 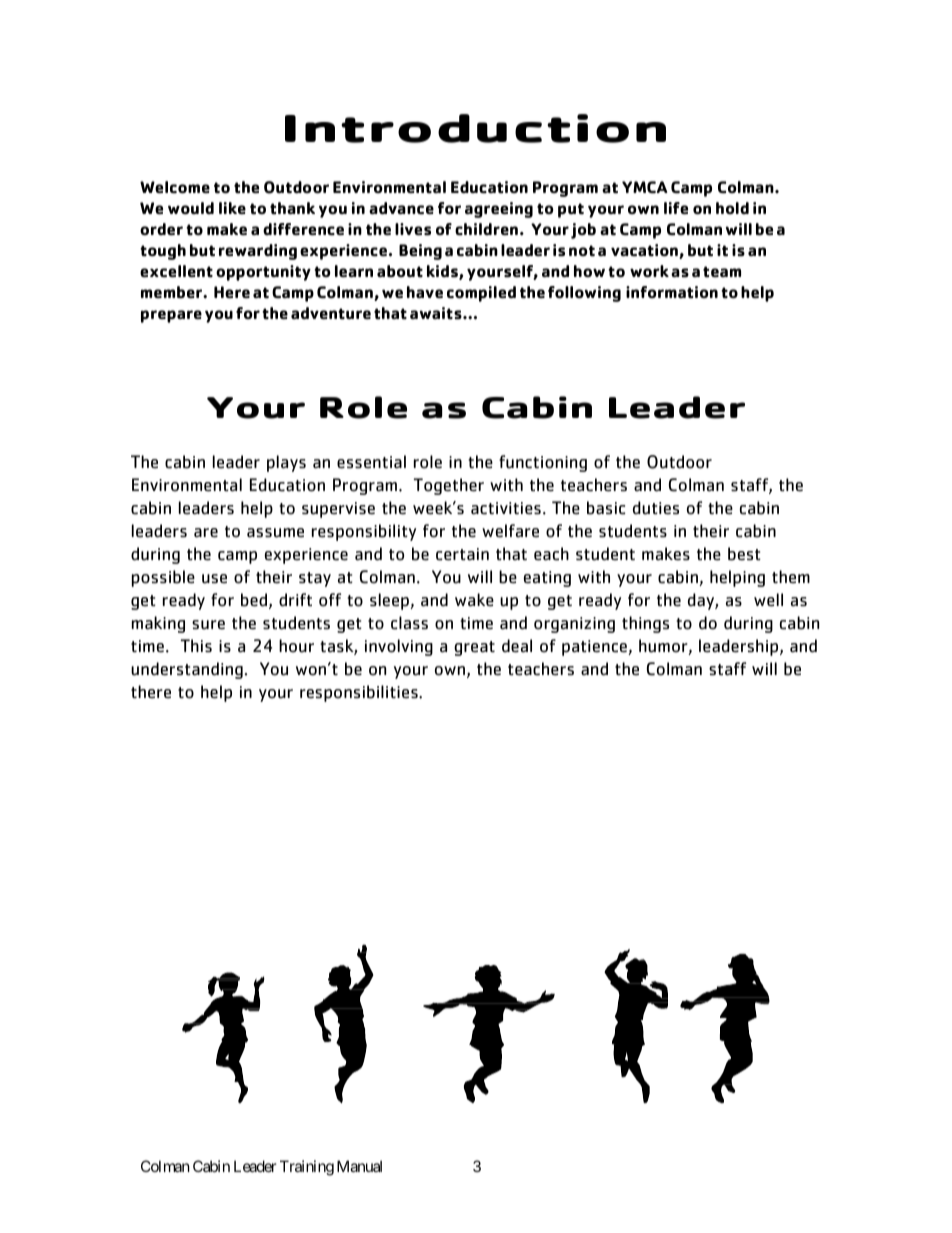 I want to click on hold, so click(x=732, y=208).
